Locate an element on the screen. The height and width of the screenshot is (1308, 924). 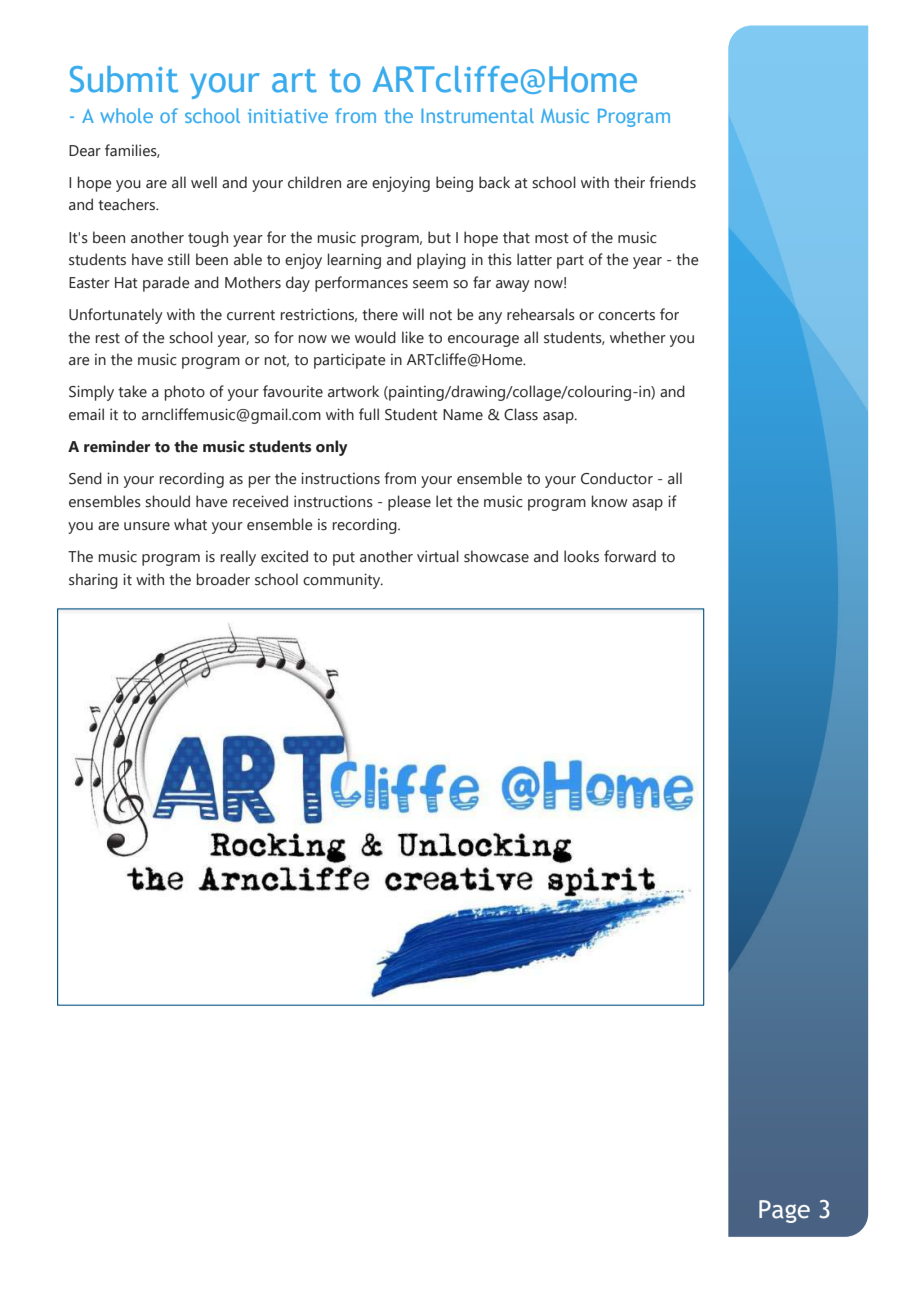
Conductor is located at coordinates (617, 478).
